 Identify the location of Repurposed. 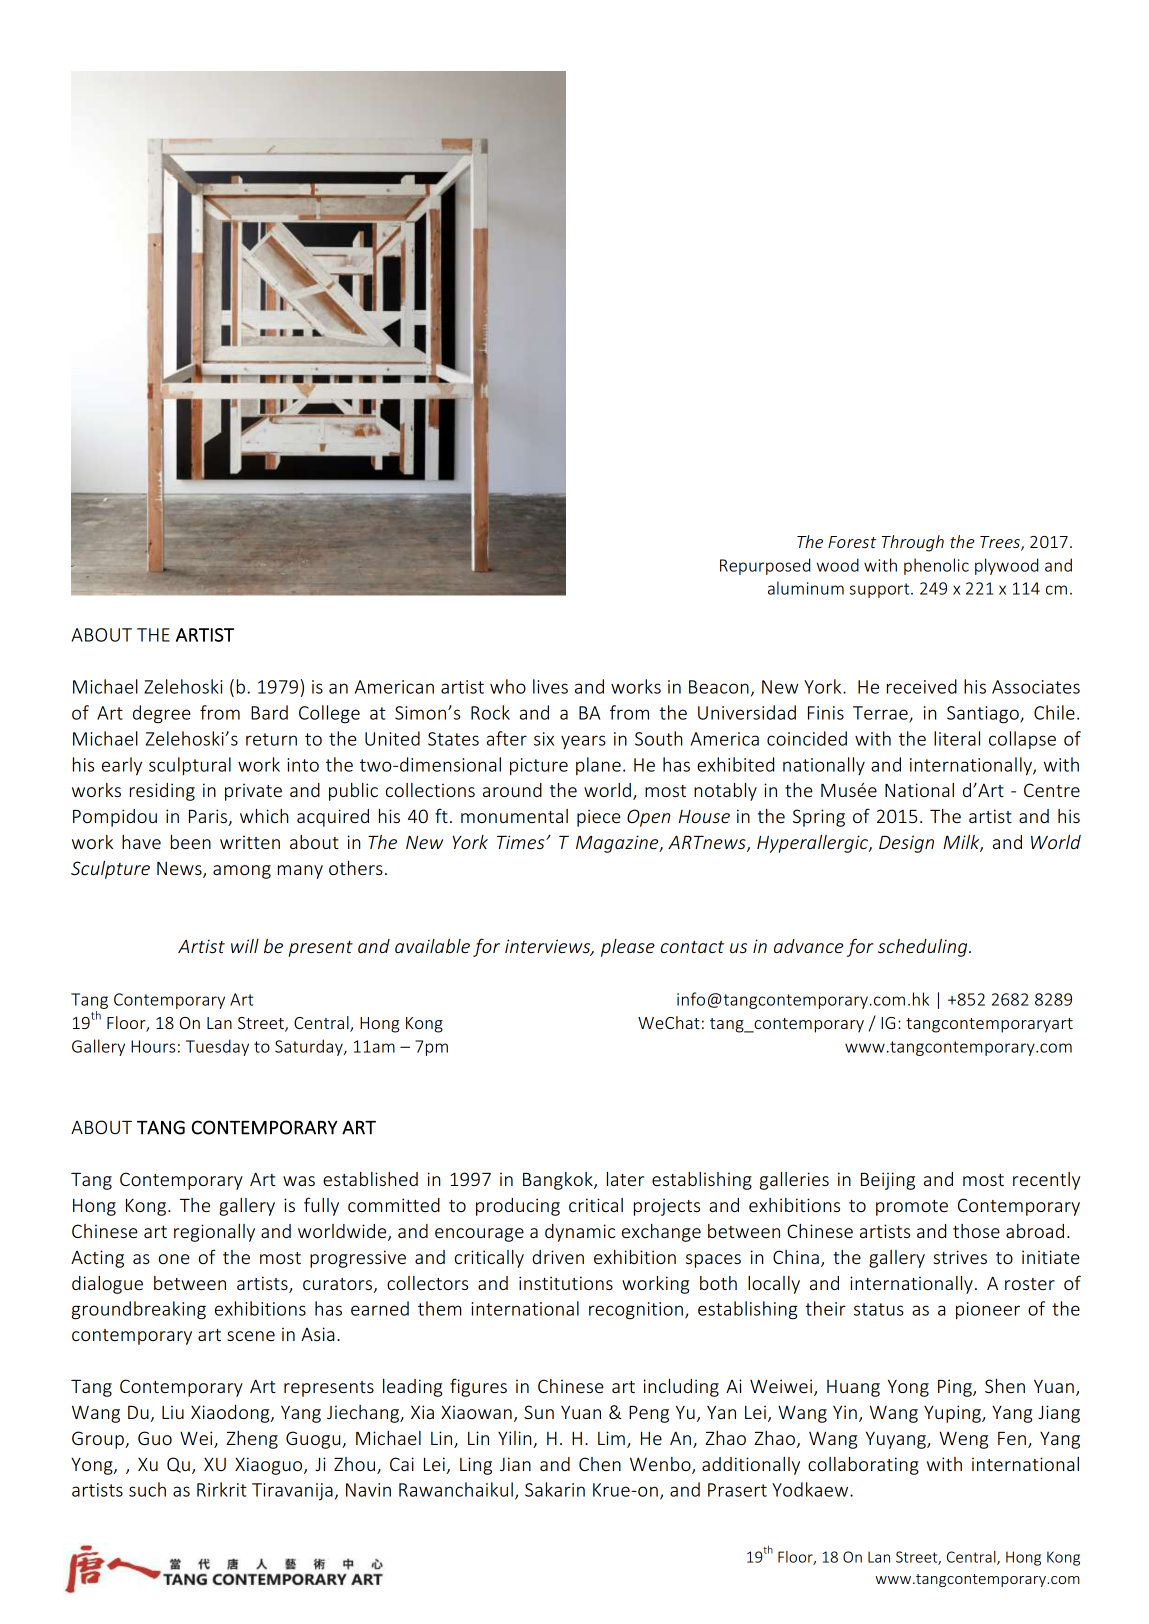
(765, 566).
